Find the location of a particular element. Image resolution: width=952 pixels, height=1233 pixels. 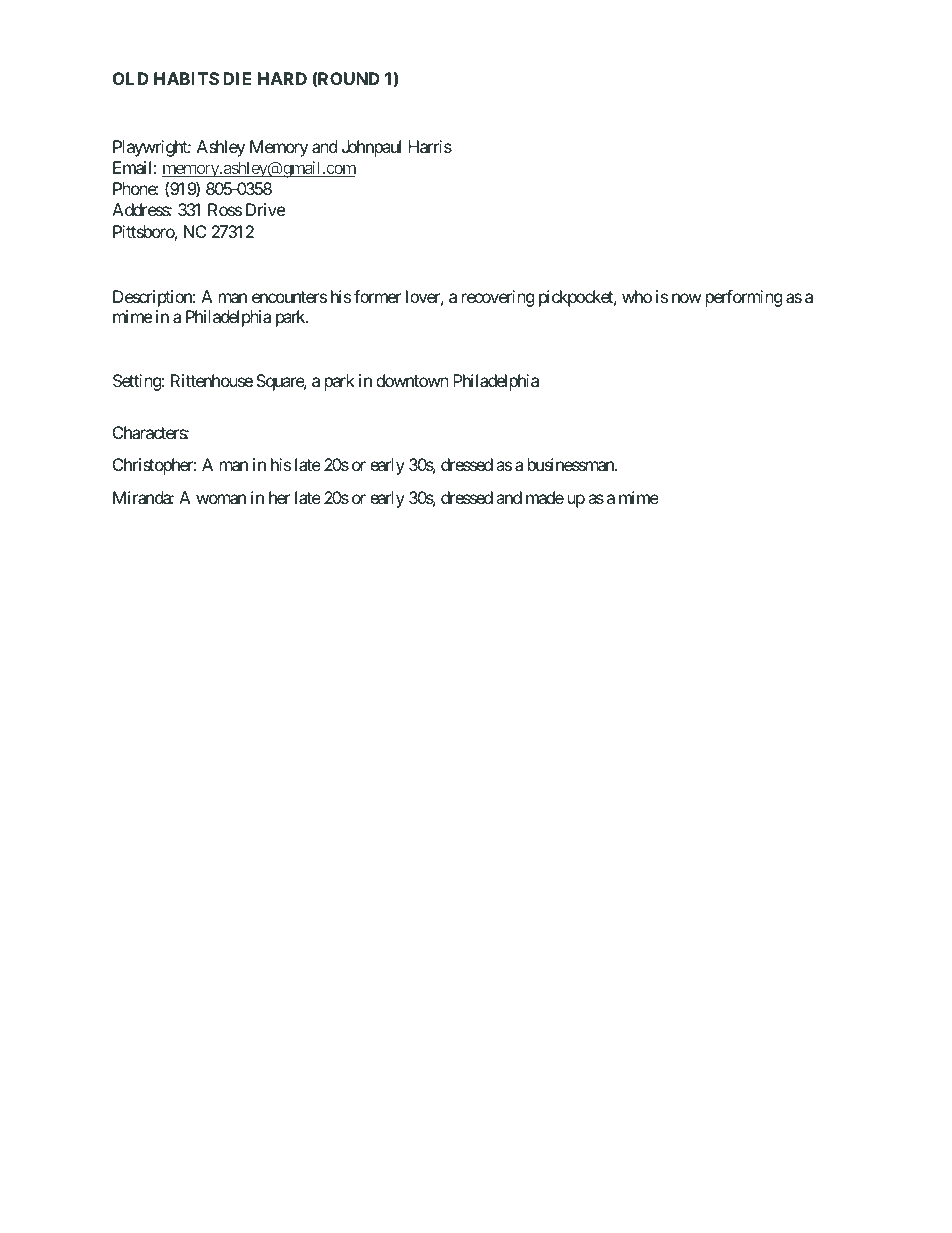

downtown is located at coordinates (412, 380).
